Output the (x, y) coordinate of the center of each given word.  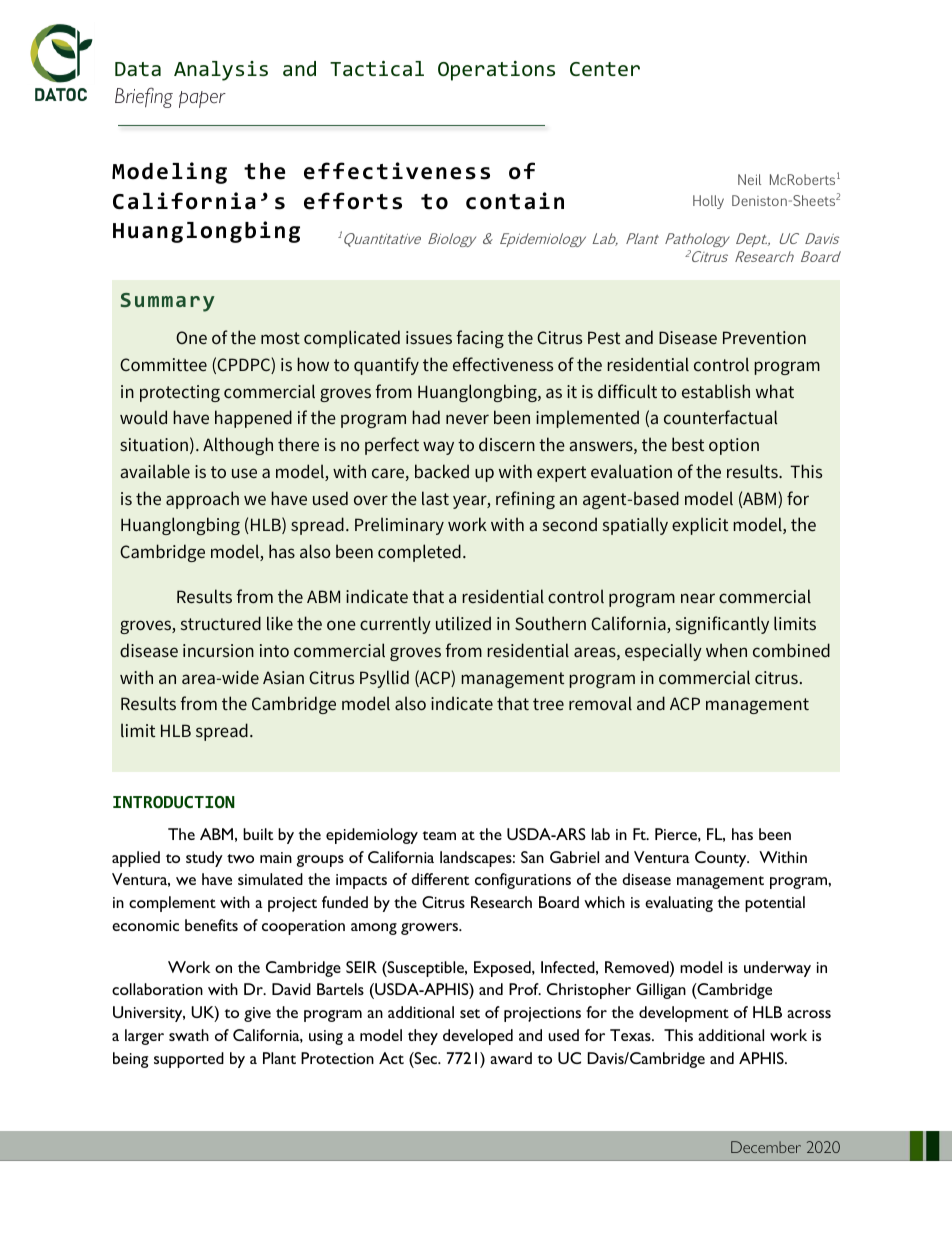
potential (775, 904)
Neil (749, 179)
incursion (218, 651)
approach (202, 500)
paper (202, 99)
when (726, 650)
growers (431, 929)
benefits (211, 925)
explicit (700, 526)
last (435, 498)
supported (189, 1060)
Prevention (764, 338)
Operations (496, 71)
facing (480, 339)
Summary (168, 302)
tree (548, 704)
